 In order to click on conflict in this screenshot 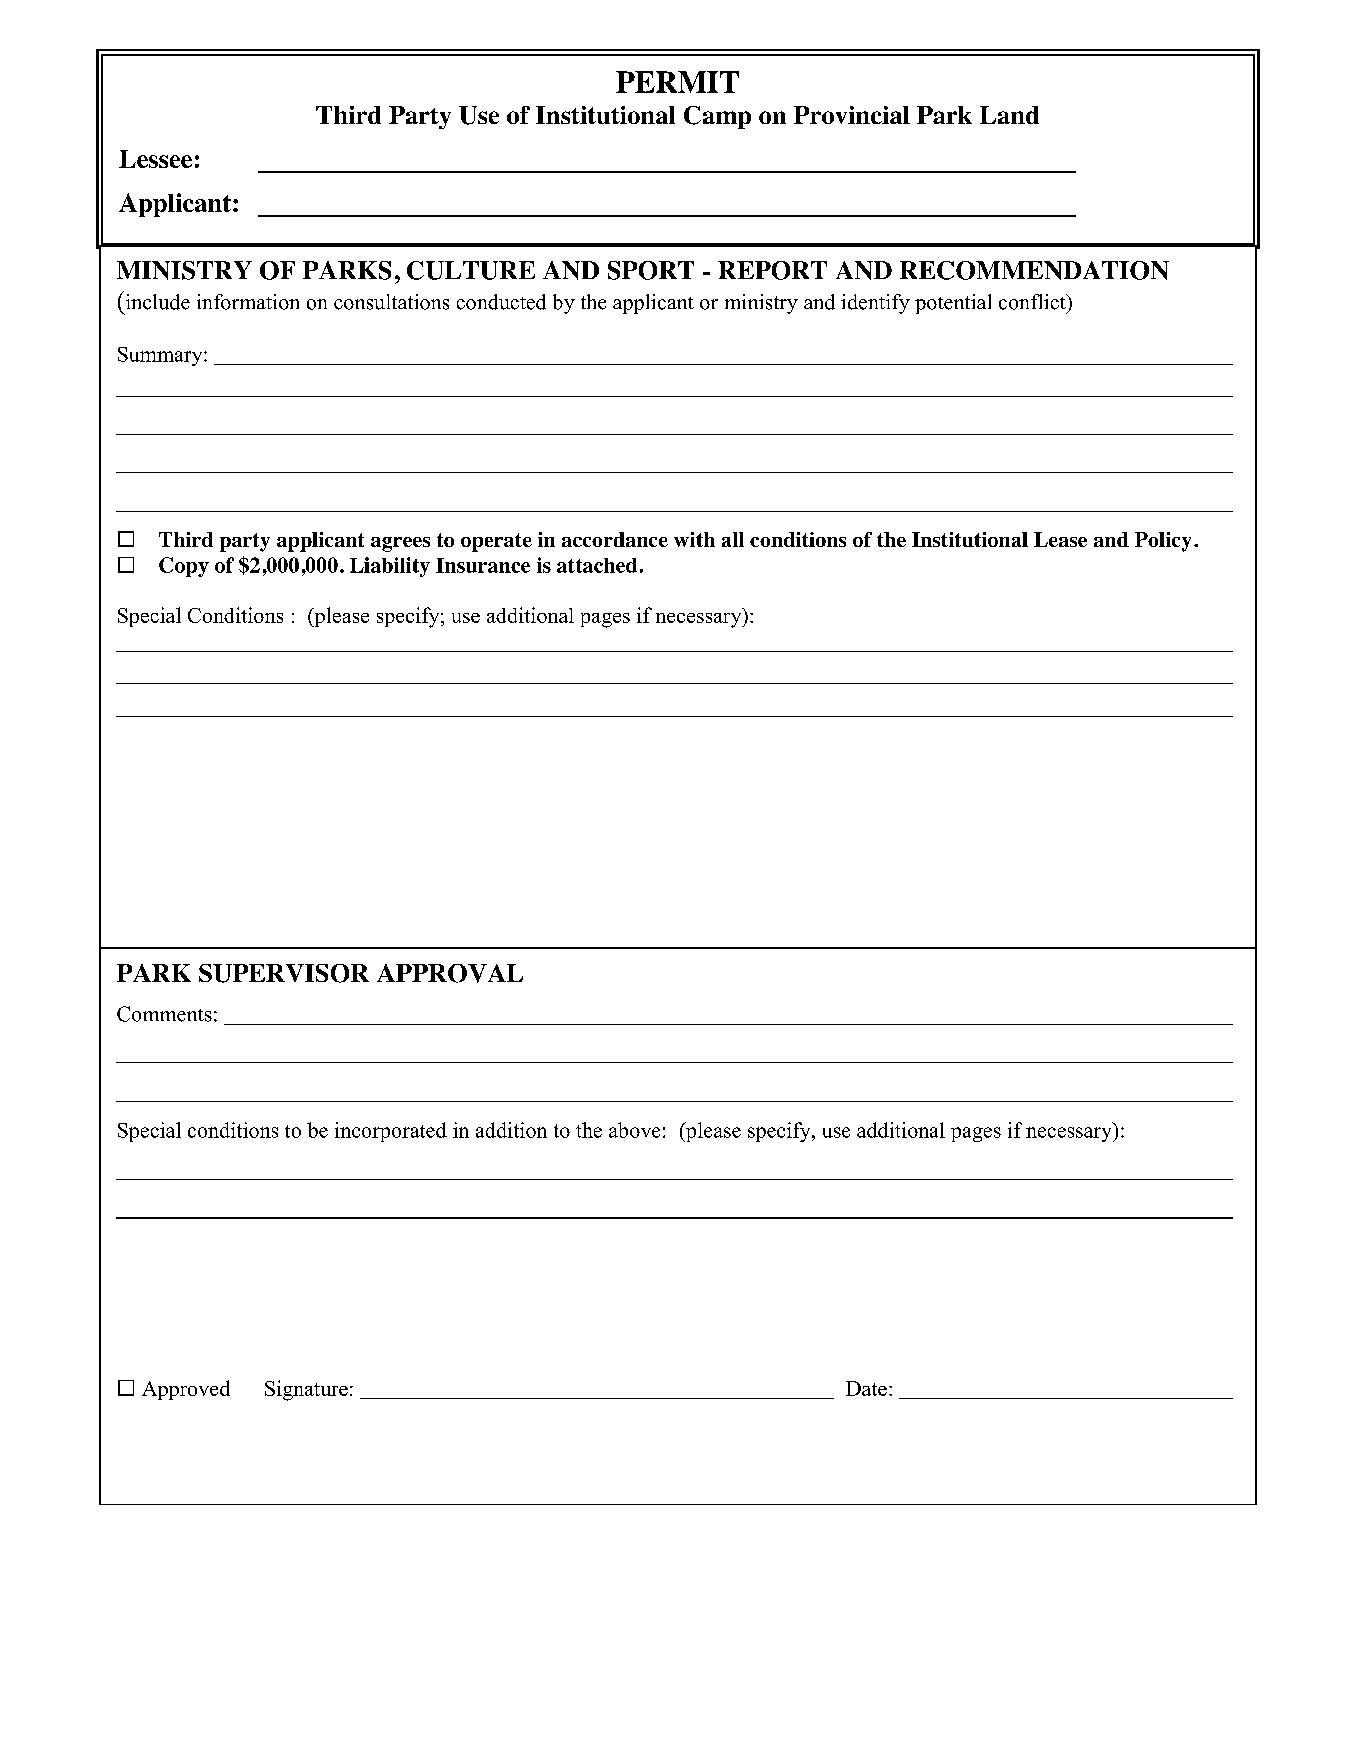, I will do `click(1033, 302)`.
